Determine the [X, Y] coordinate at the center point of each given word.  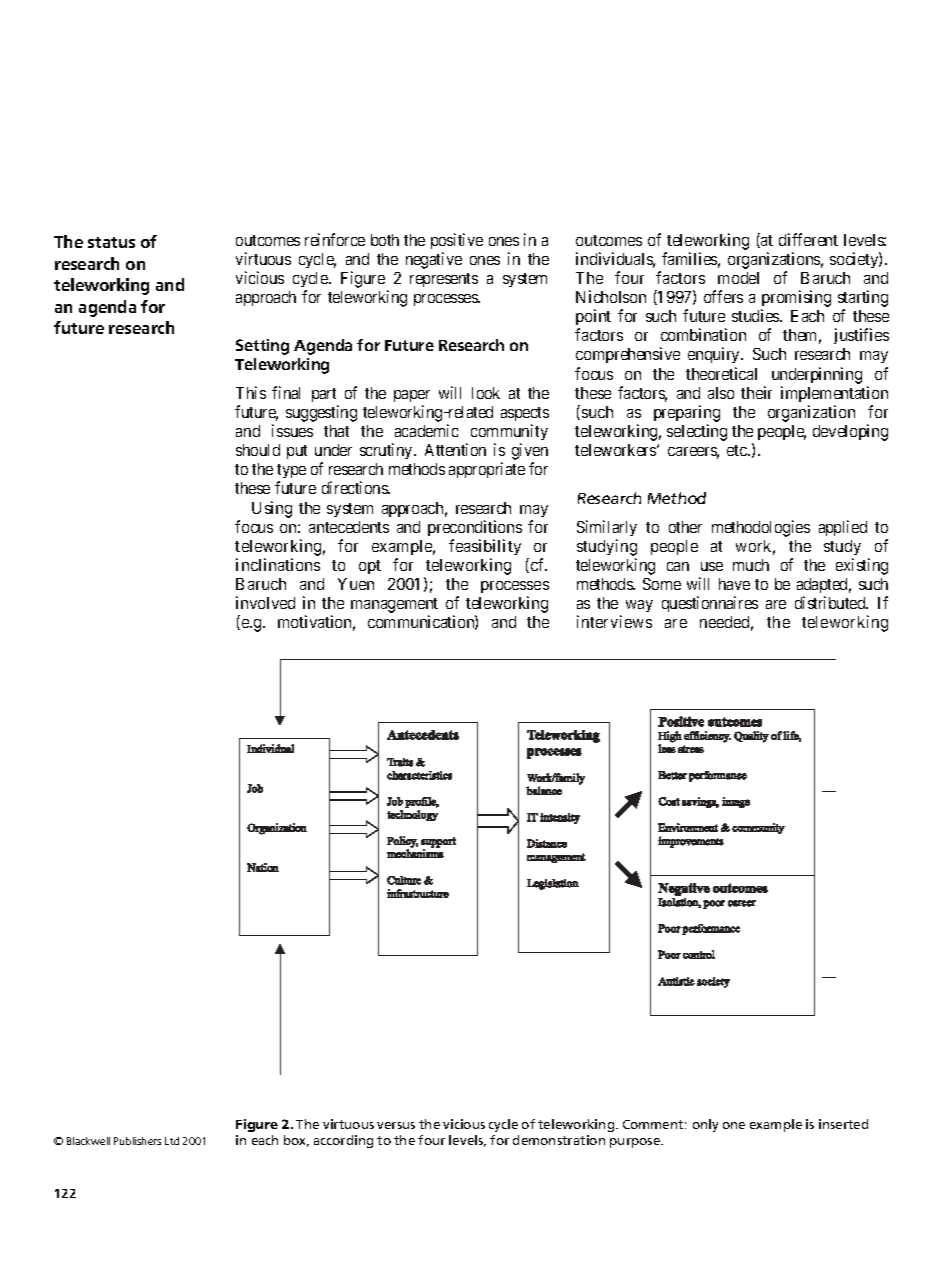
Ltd [172, 1141]
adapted [824, 587]
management [394, 607]
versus [396, 1125]
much [751, 565]
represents [444, 280]
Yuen [356, 584]
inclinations [278, 564]
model [738, 278]
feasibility [485, 547]
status [111, 242]
